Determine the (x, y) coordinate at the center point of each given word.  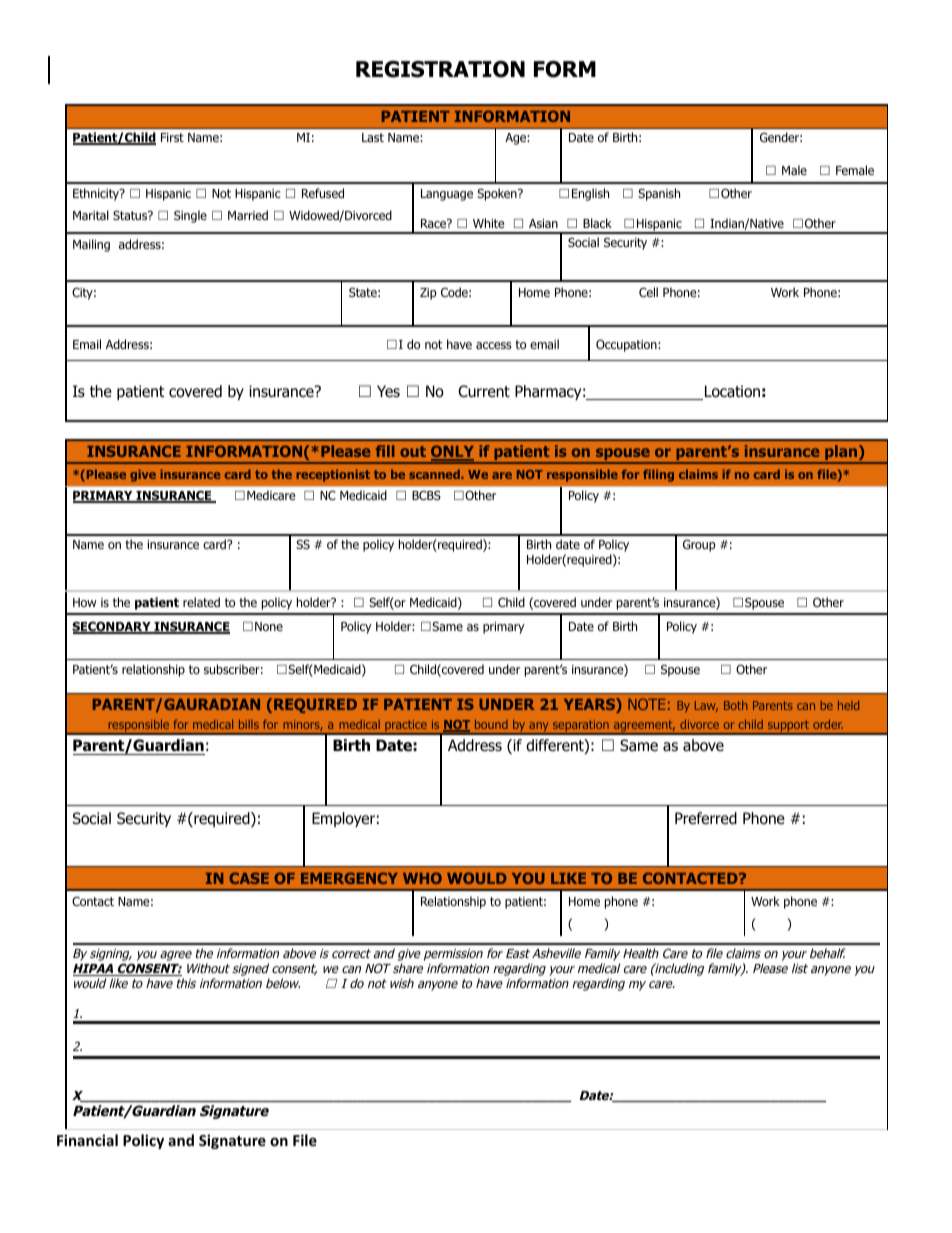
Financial (87, 1140)
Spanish (659, 194)
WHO (422, 878)
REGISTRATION (440, 69)
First (172, 137)
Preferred (706, 818)
